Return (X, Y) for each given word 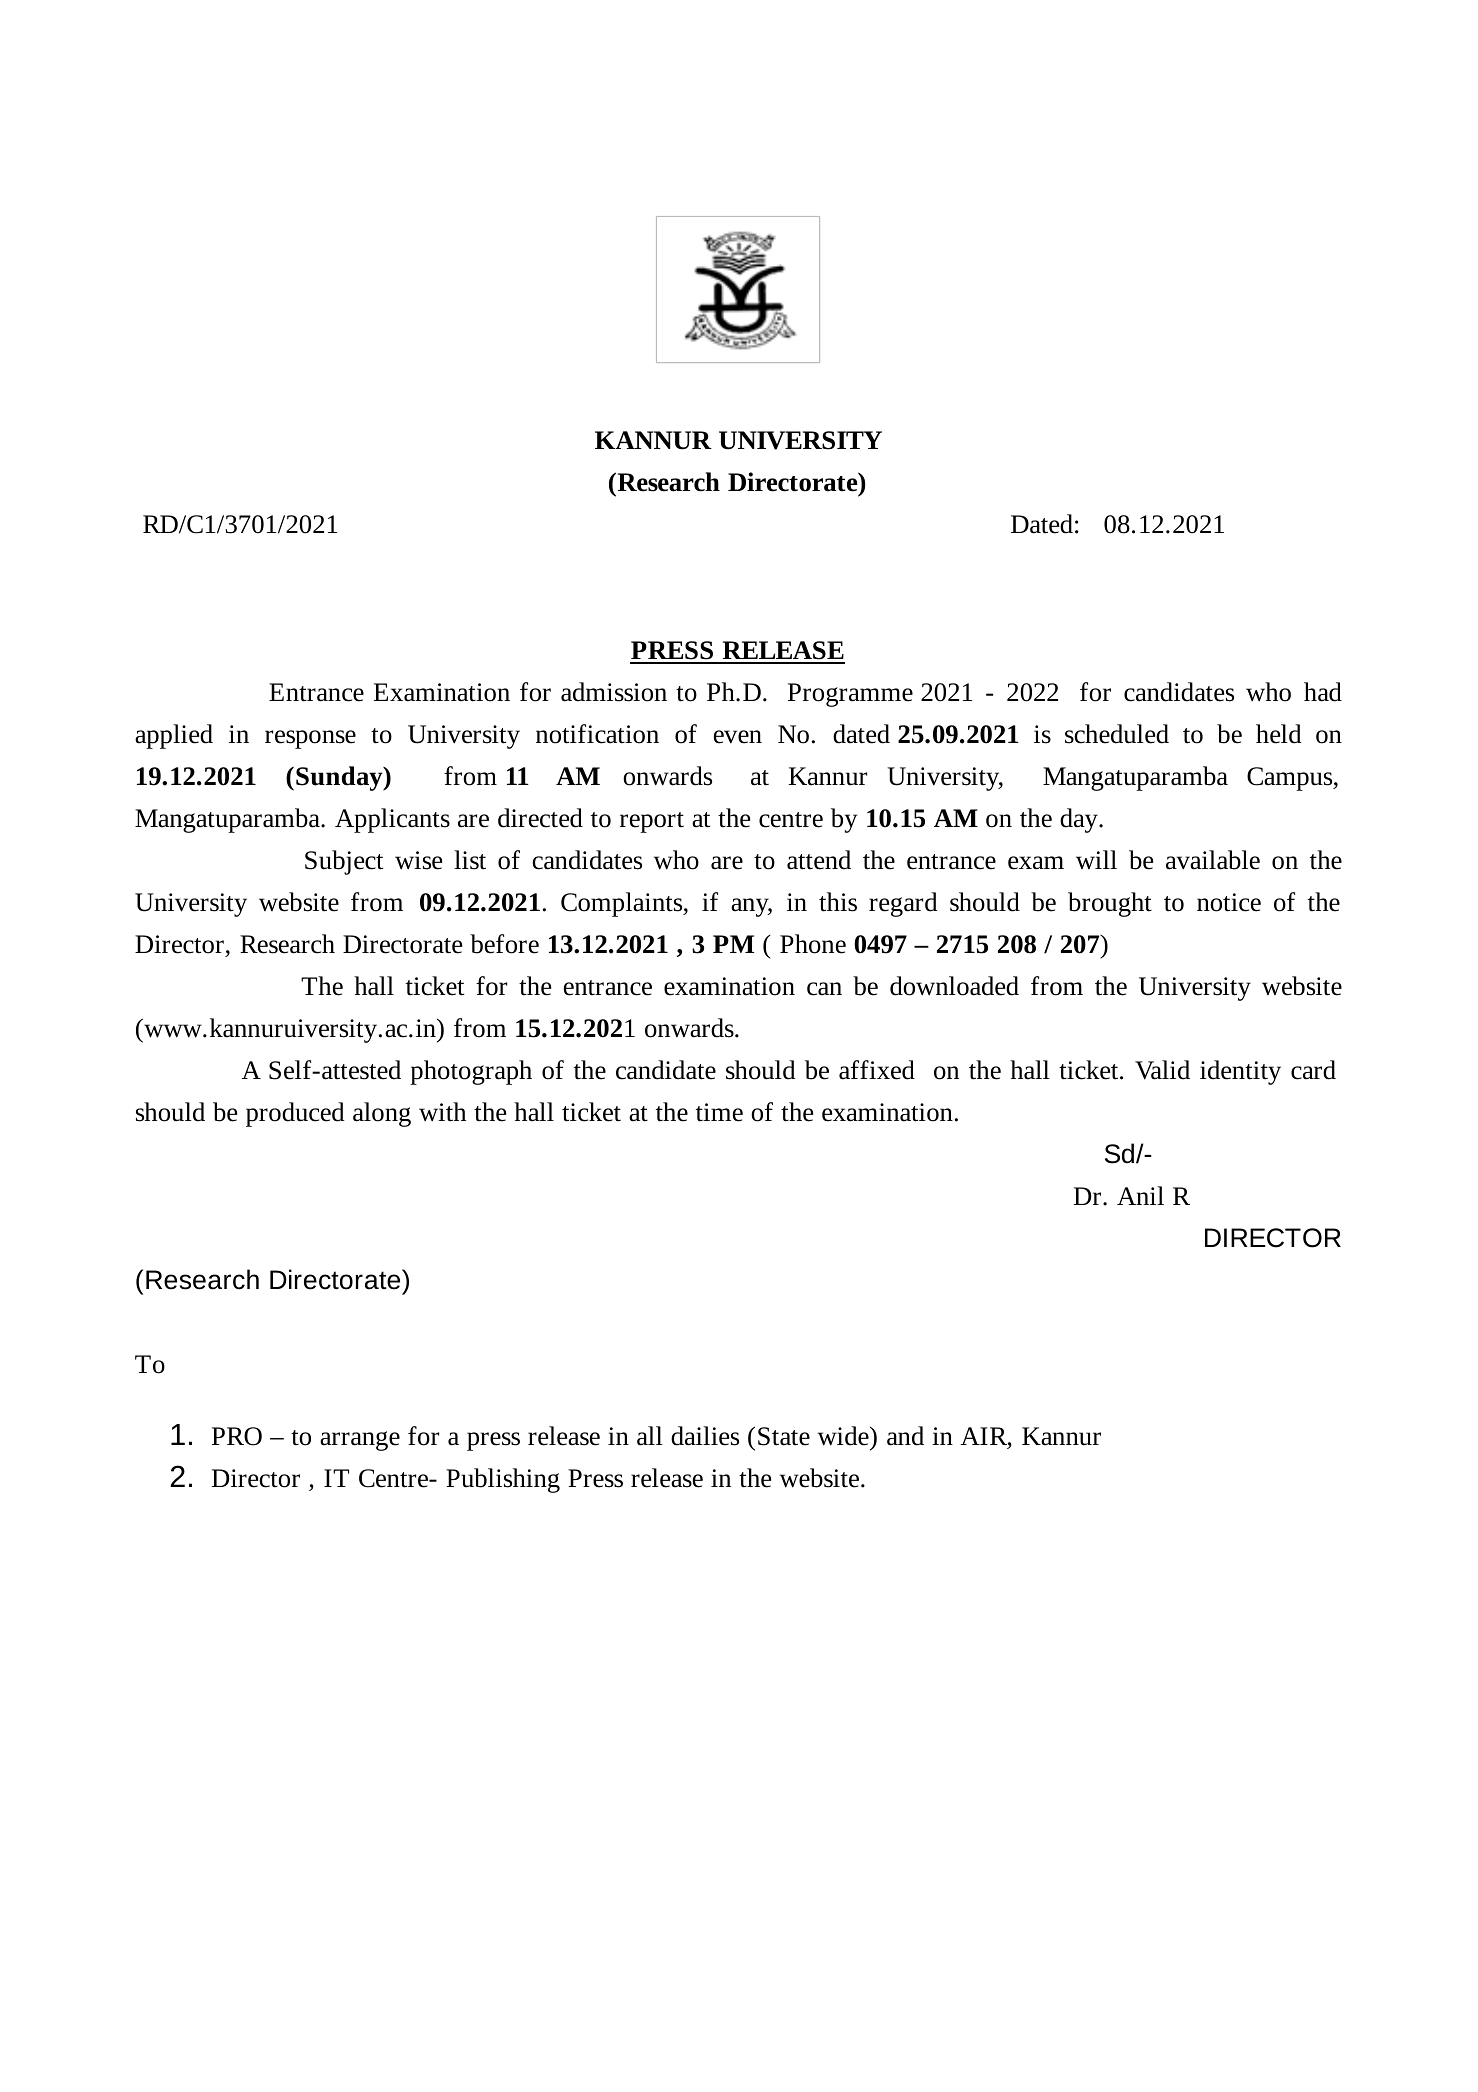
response (310, 739)
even (738, 737)
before (504, 944)
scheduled (1117, 734)
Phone (813, 944)
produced (295, 1114)
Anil (1140, 1195)
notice (1229, 902)
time (719, 1112)
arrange (360, 1441)
